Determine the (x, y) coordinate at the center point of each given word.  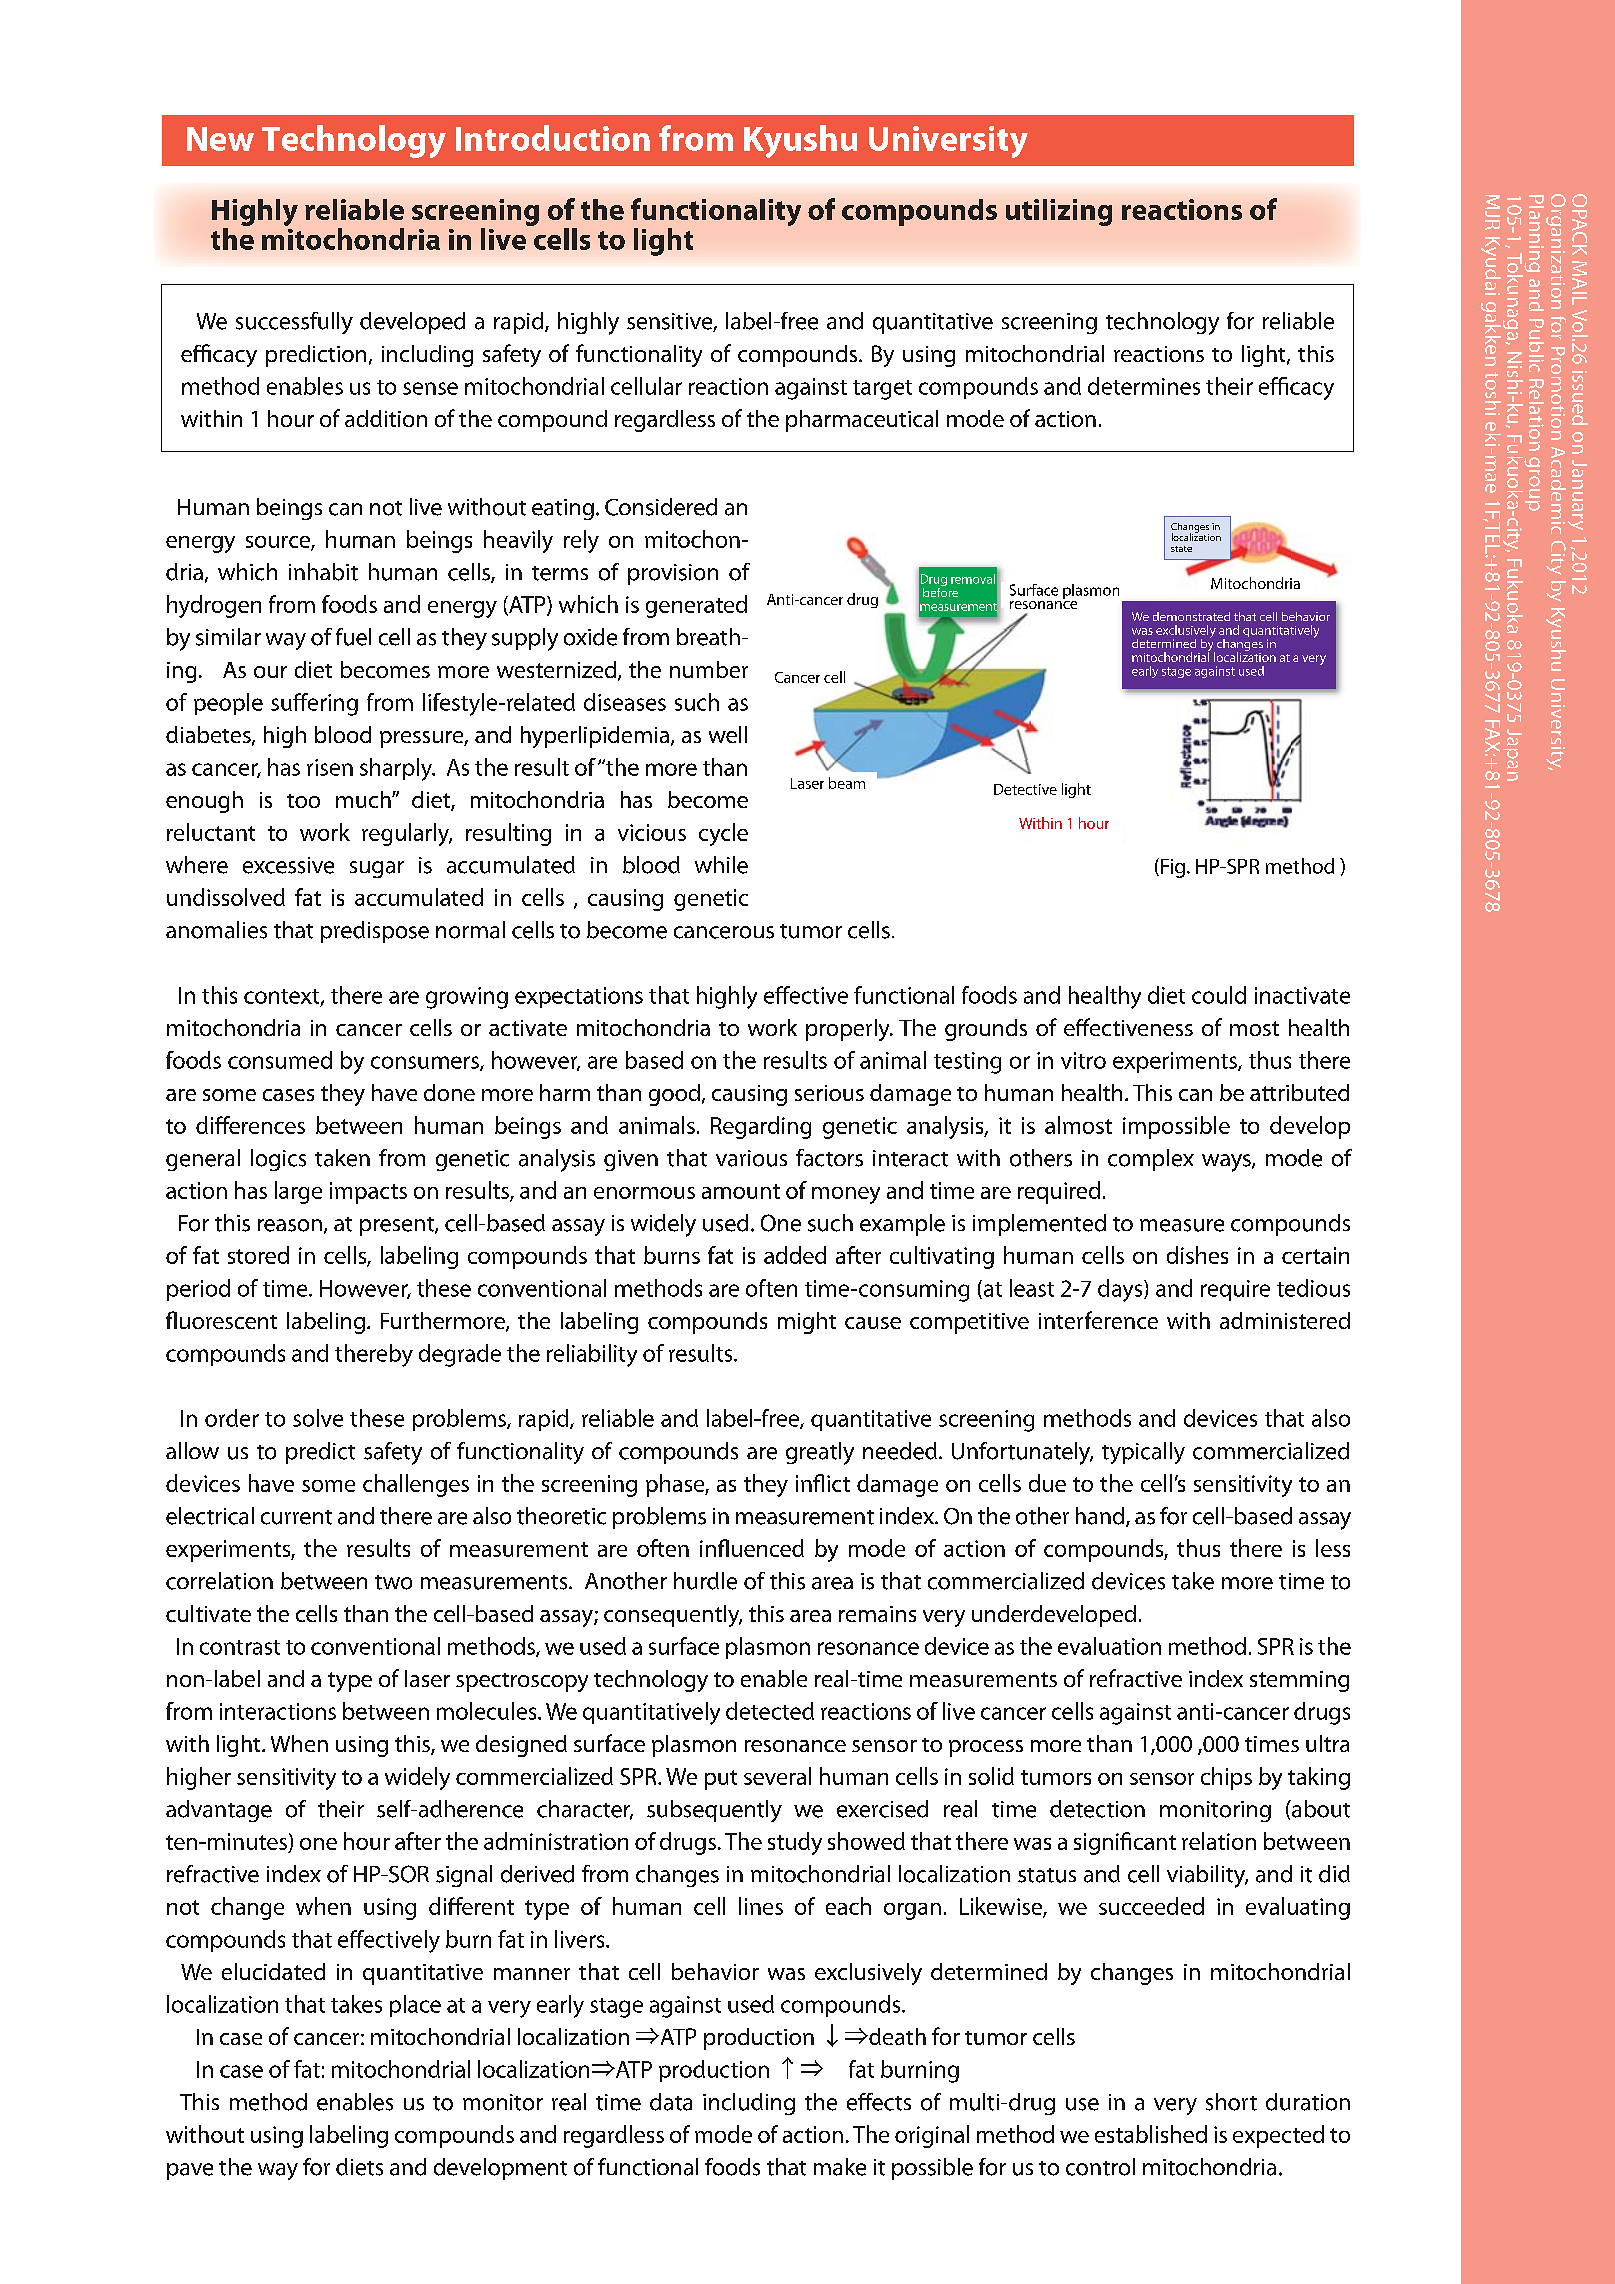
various (751, 1158)
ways (1227, 1163)
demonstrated (1191, 616)
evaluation (1109, 1646)
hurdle (705, 1581)
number (709, 669)
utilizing (1059, 212)
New (220, 139)
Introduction (553, 138)
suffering (314, 704)
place (415, 2006)
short (1231, 2102)
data (671, 2102)
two (393, 1582)
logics (278, 1160)
